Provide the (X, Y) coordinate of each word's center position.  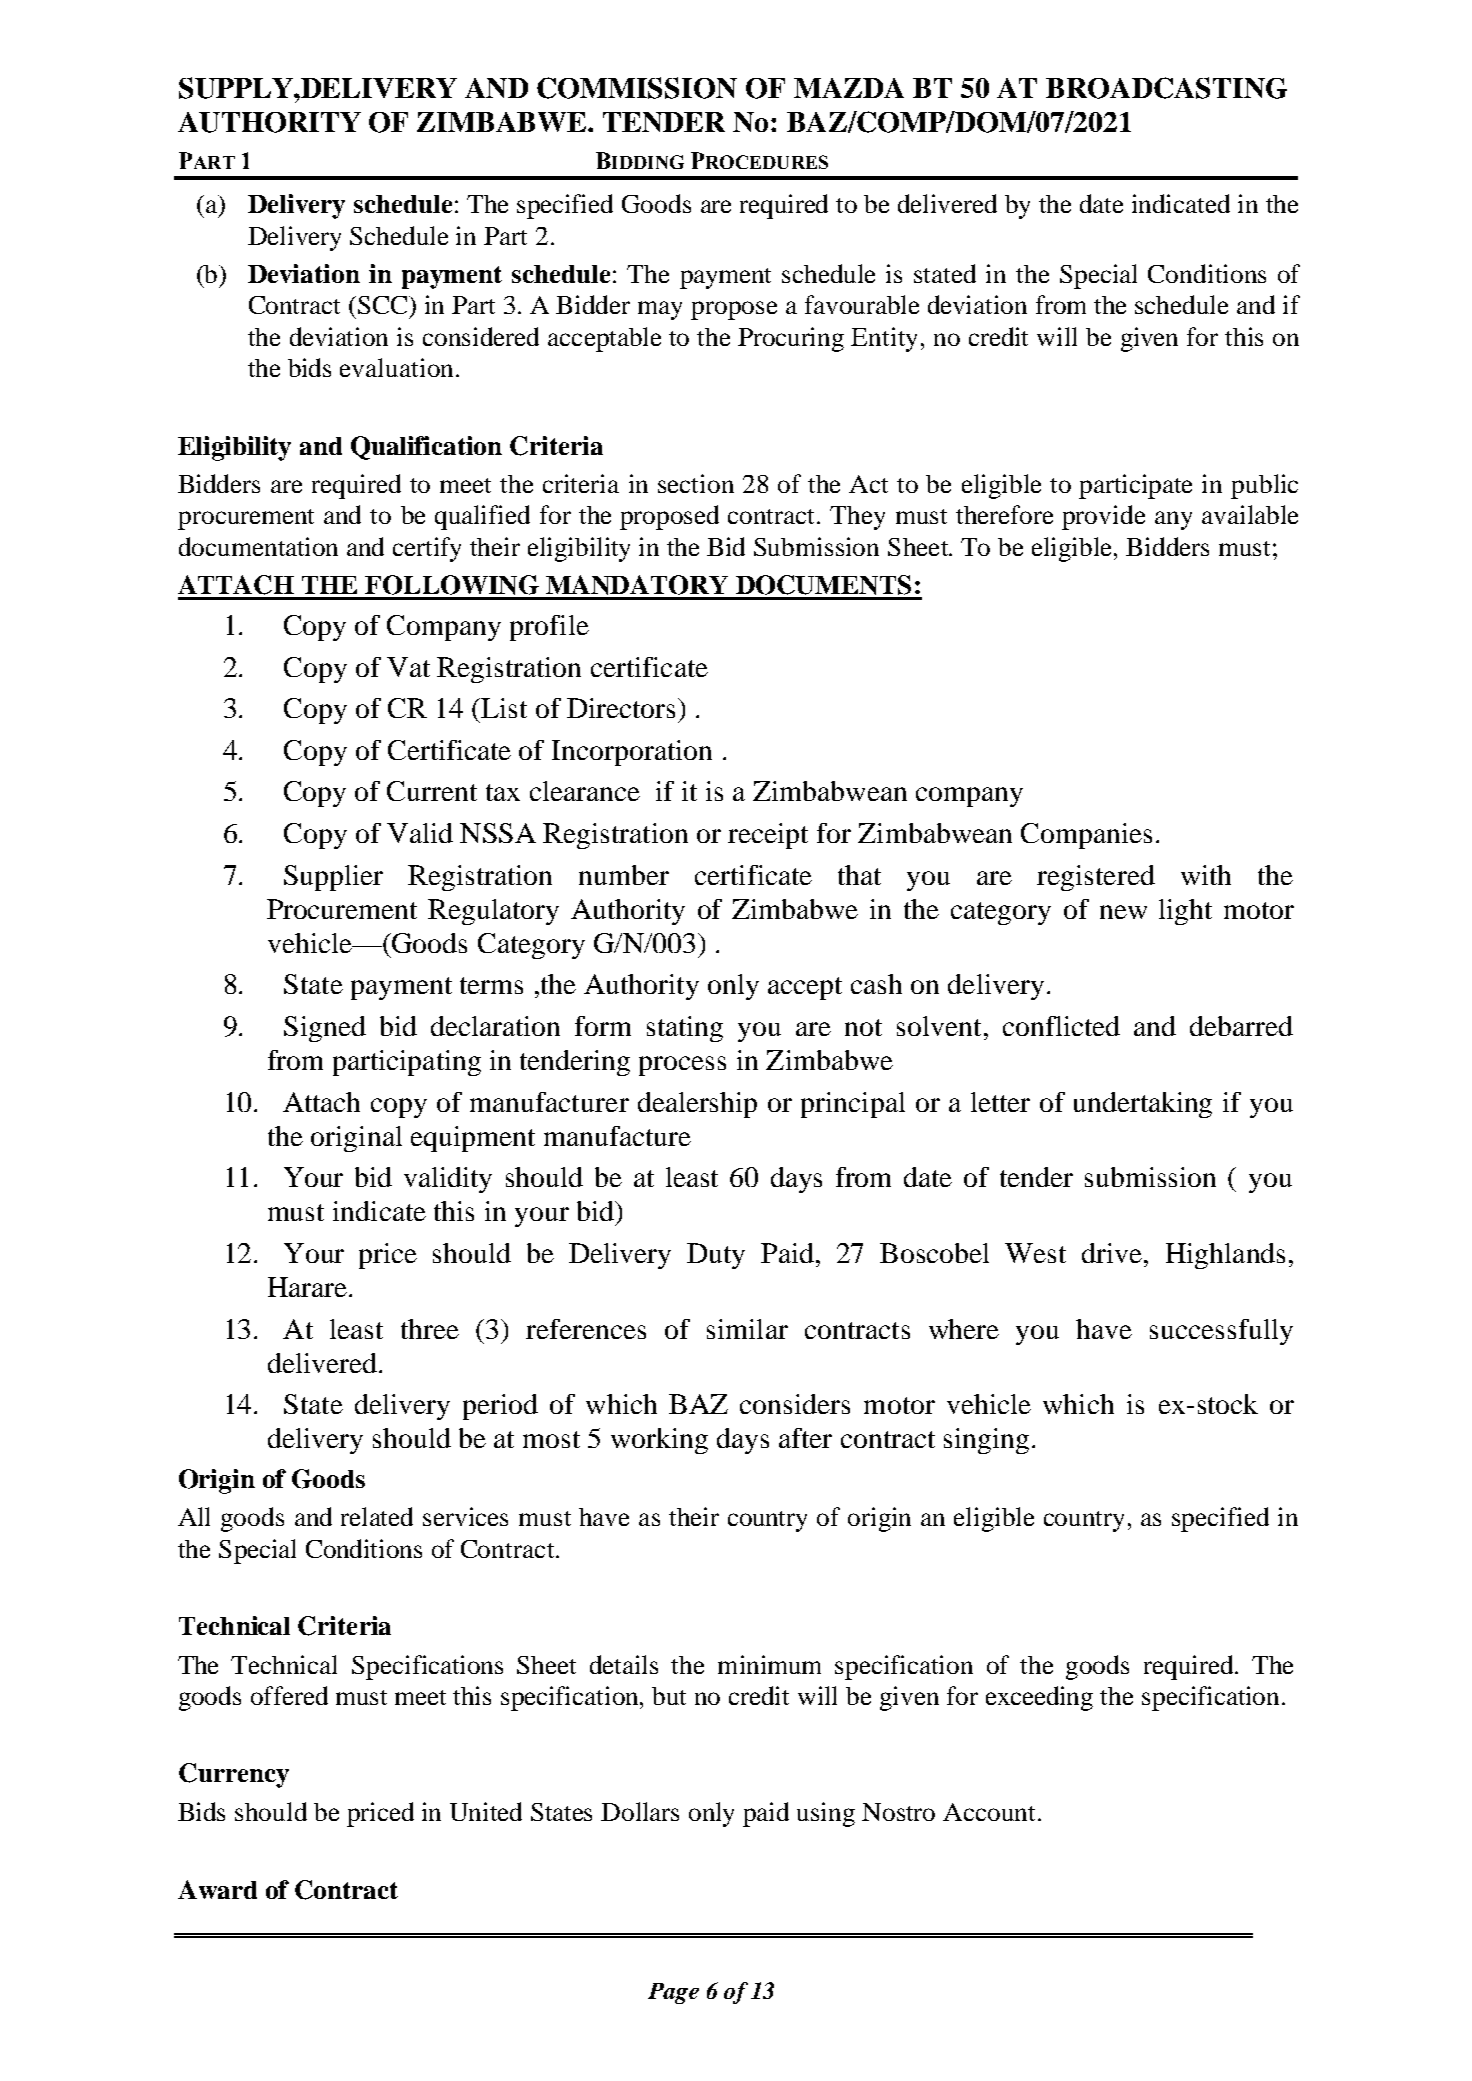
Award (217, 1889)
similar (747, 1329)
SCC (384, 306)
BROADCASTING (1166, 88)
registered (1096, 878)
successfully (1221, 1332)
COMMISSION (637, 88)
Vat (408, 667)
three (430, 1329)
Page (673, 1993)
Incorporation (632, 753)
